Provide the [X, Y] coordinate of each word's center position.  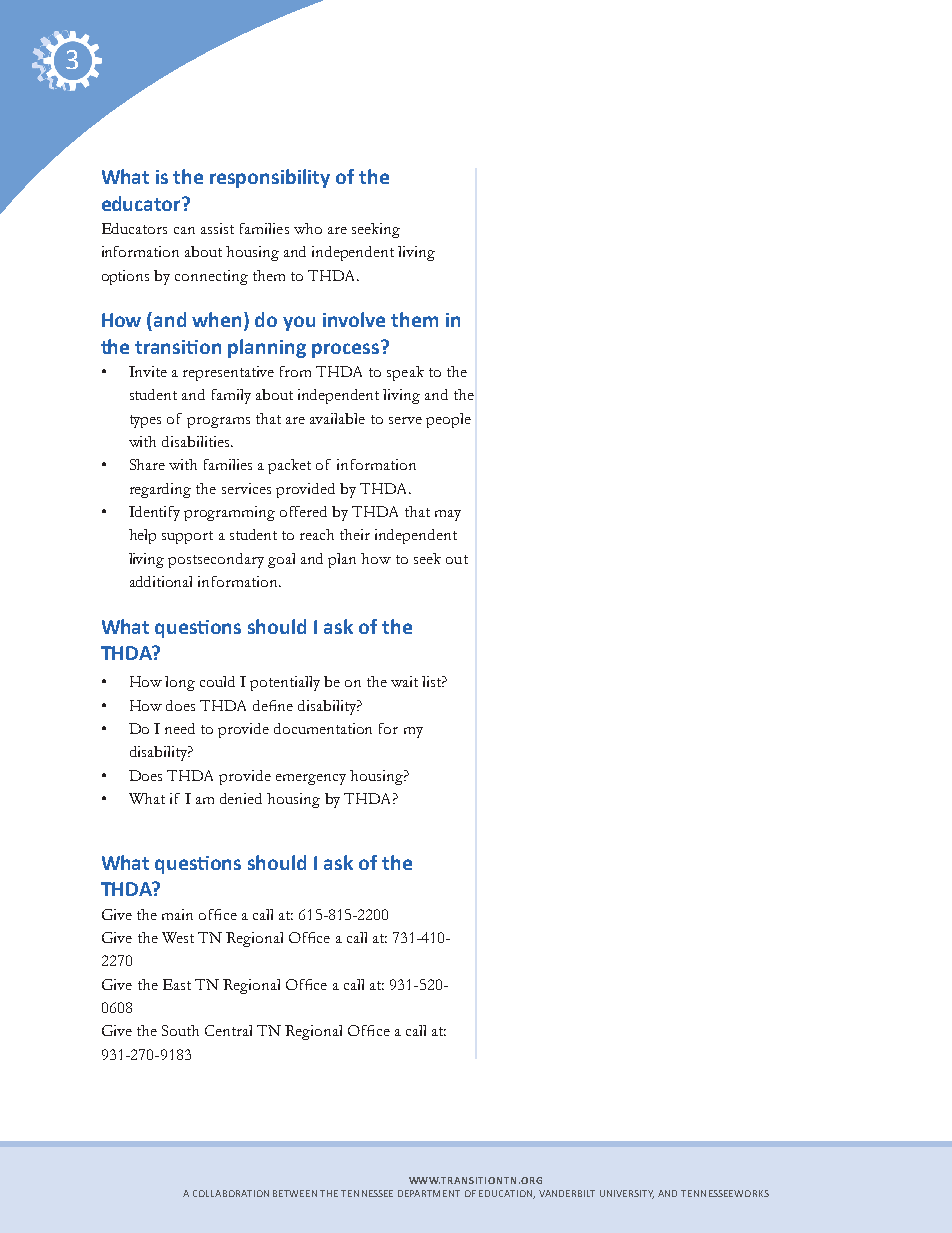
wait [404, 681]
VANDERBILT [567, 1193]
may [448, 515]
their [355, 534]
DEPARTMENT [429, 1193]
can [184, 230]
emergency [311, 779]
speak [405, 373]
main [177, 914]
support [187, 537]
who [308, 228]
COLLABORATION [231, 1193]
